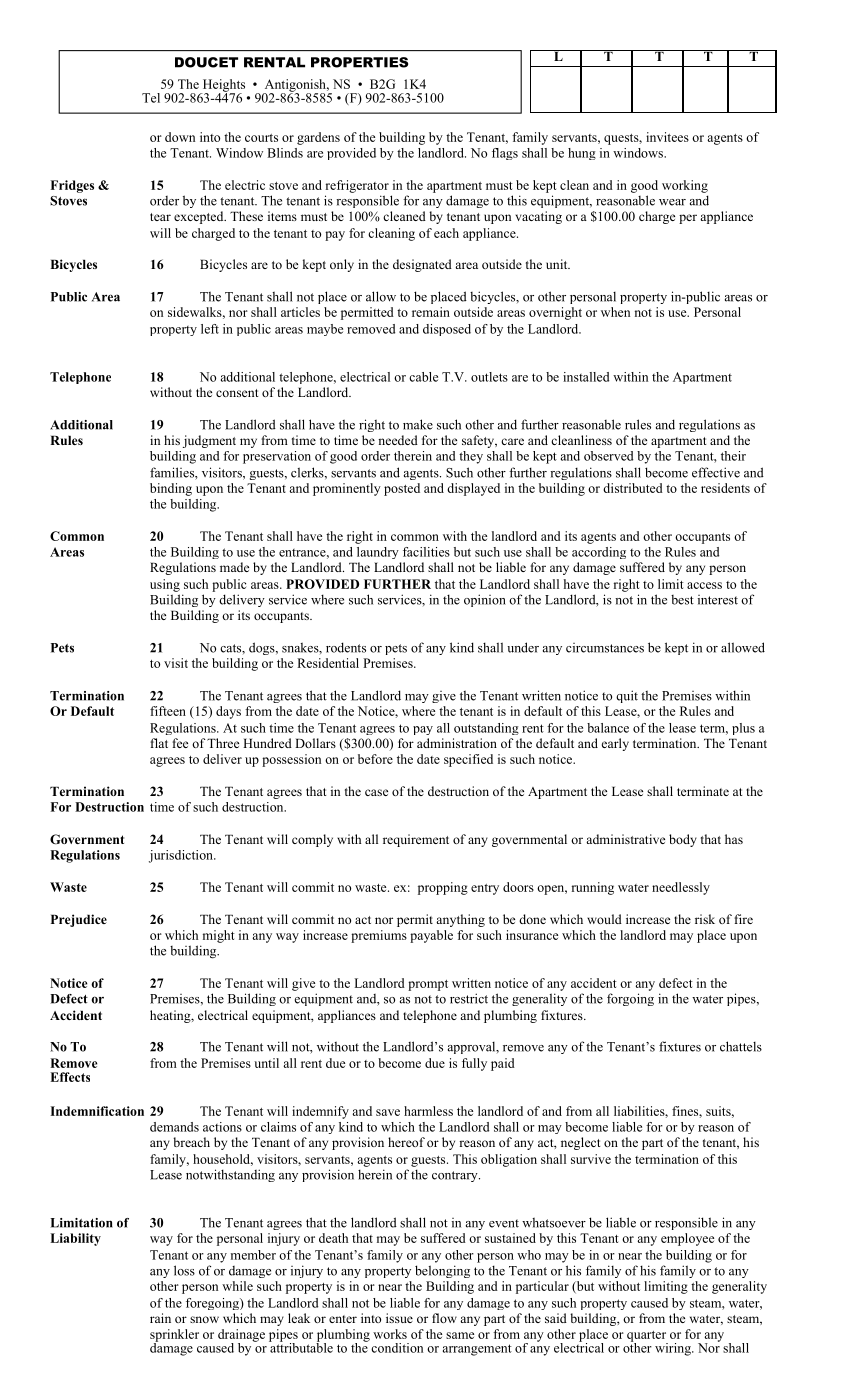 This page has height=1400, width=849. I want to click on quarter, so click(647, 1337).
